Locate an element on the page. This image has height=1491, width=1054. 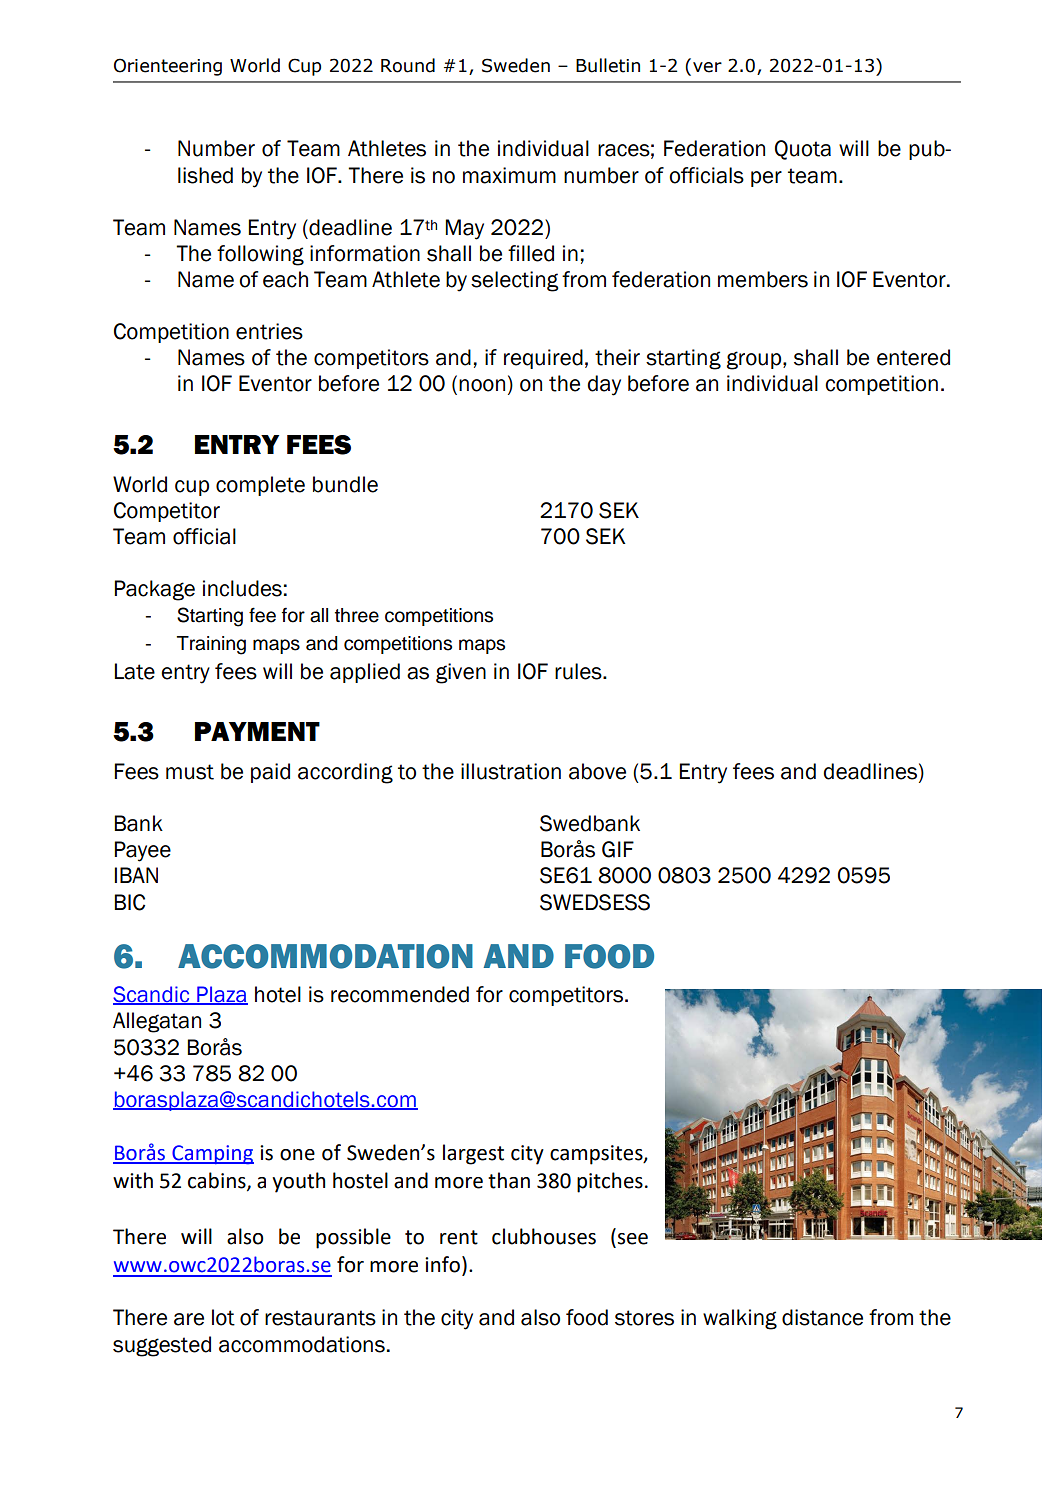
above is located at coordinates (597, 771).
